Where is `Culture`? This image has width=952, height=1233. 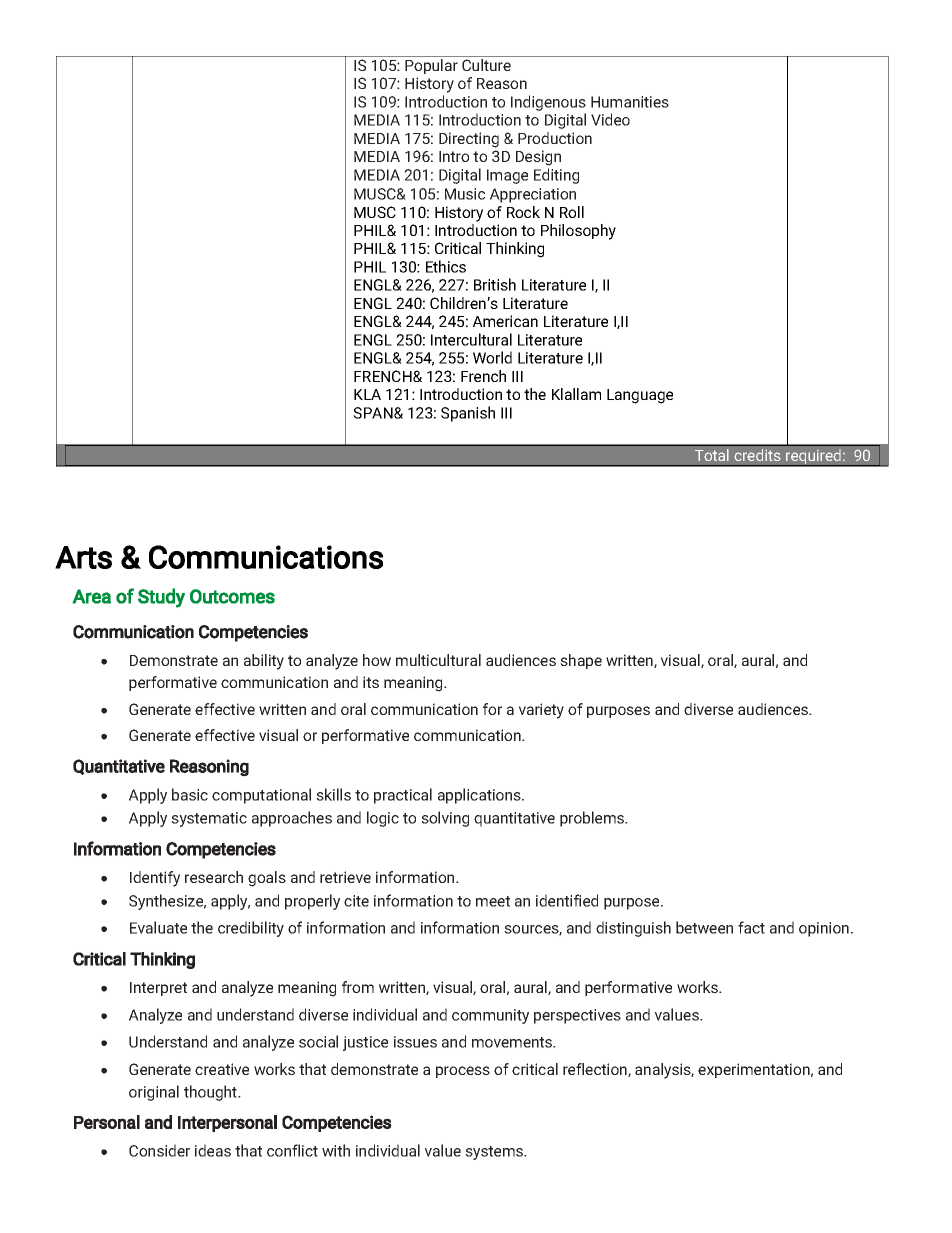
Culture is located at coordinates (486, 65).
